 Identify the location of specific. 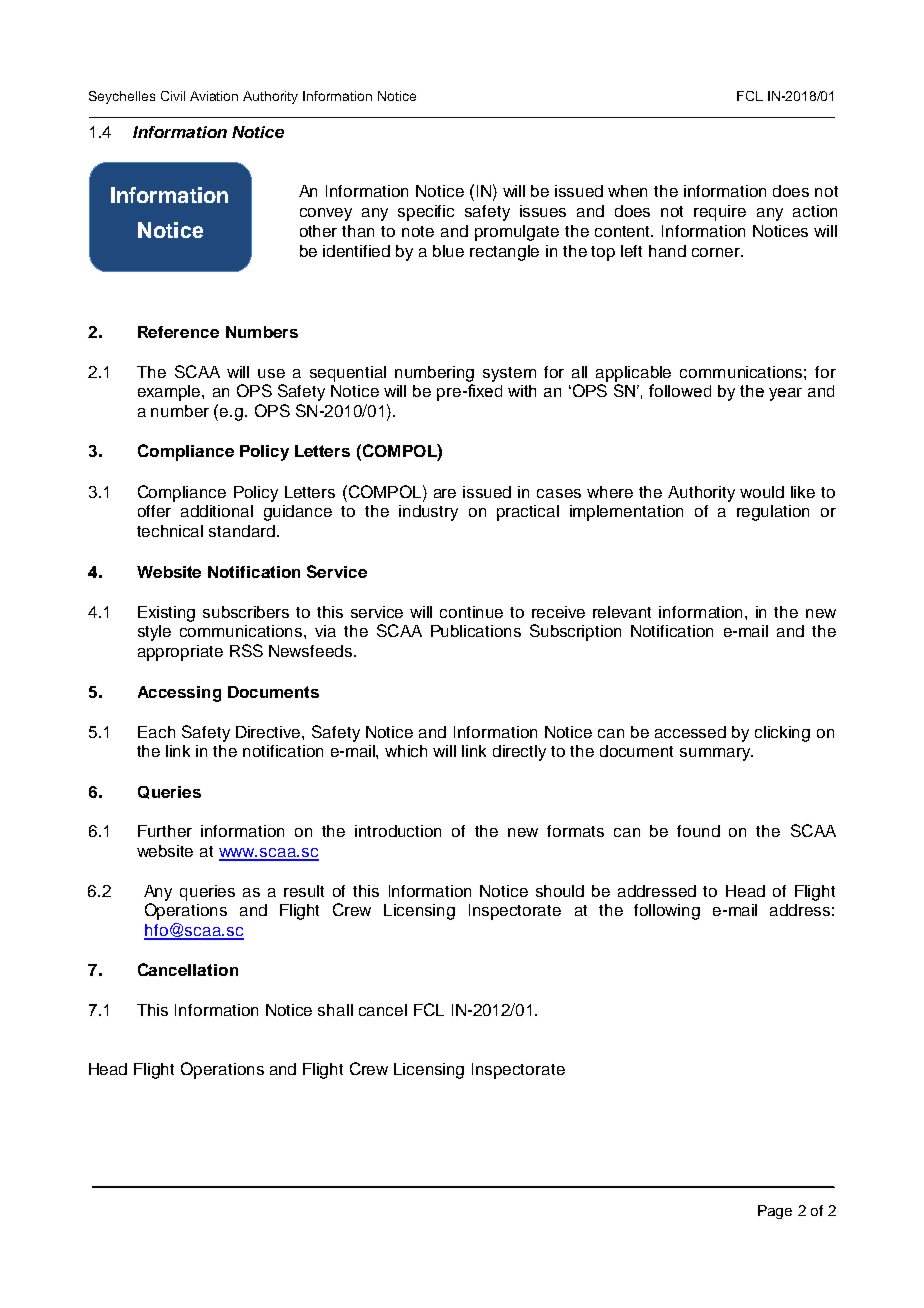
(426, 213).
